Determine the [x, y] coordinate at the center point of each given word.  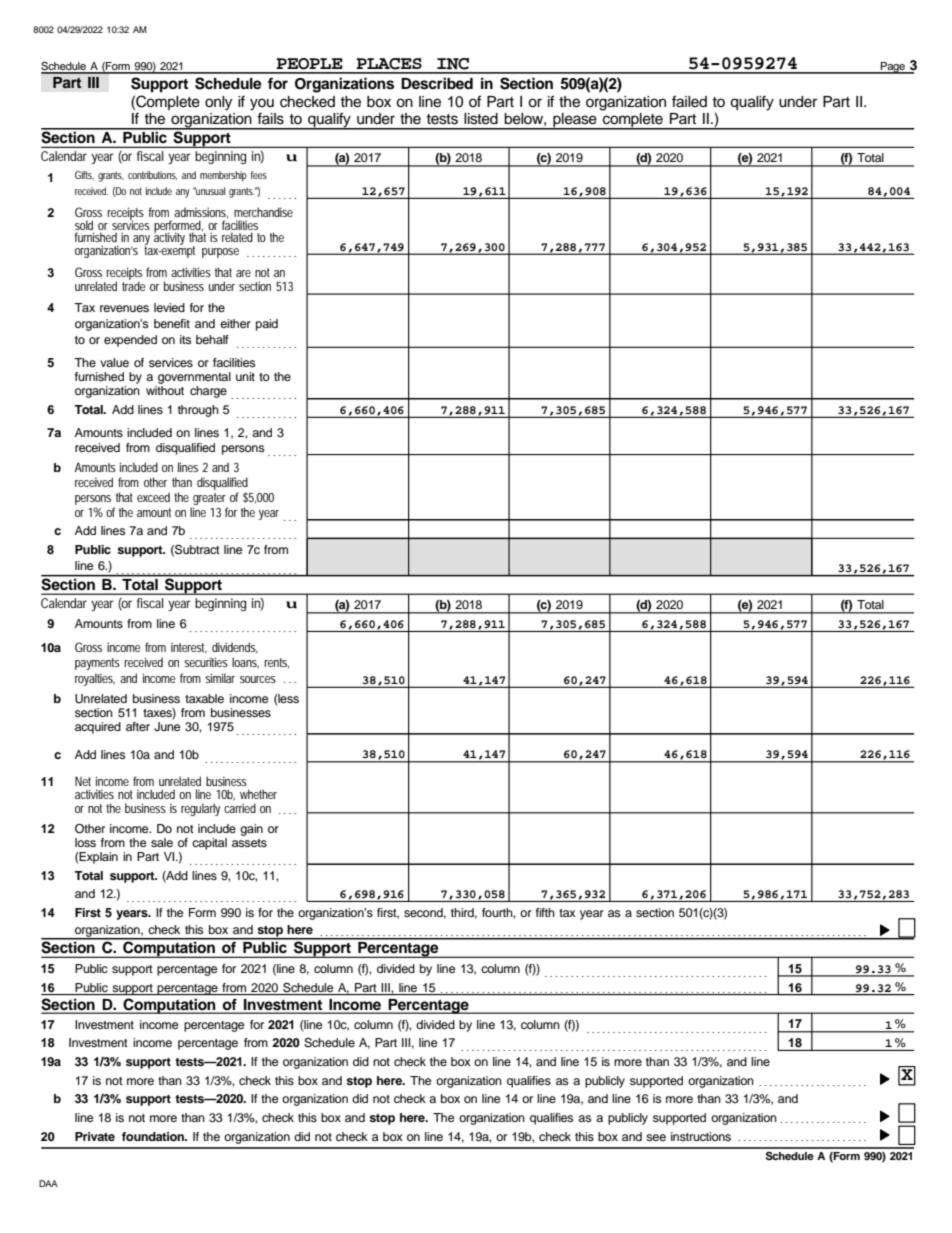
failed [689, 101]
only [218, 103]
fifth [545, 912]
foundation [154, 1136]
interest [189, 648]
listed [481, 119]
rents [276, 663]
